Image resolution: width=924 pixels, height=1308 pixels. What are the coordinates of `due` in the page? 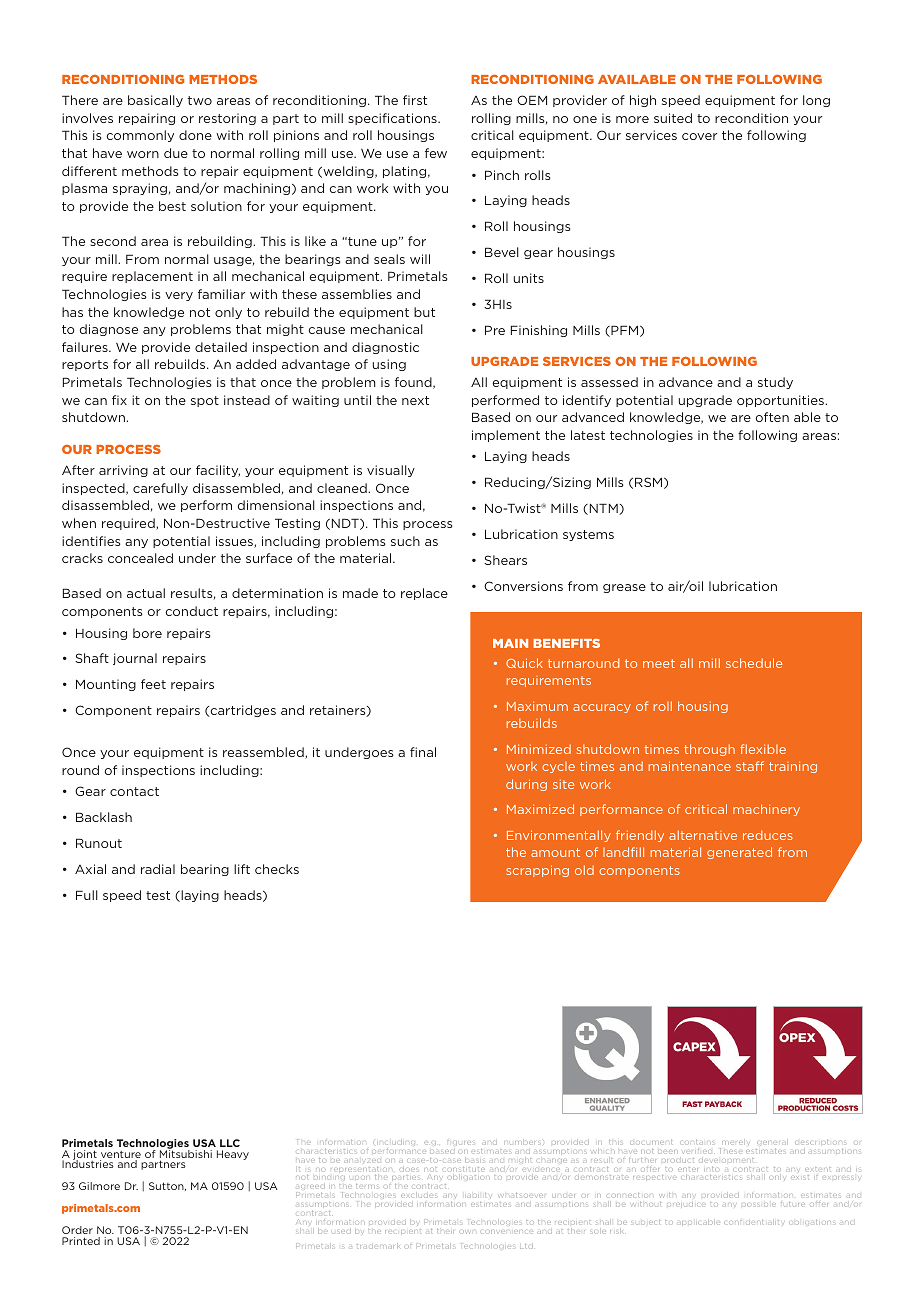 It's located at (176, 153).
